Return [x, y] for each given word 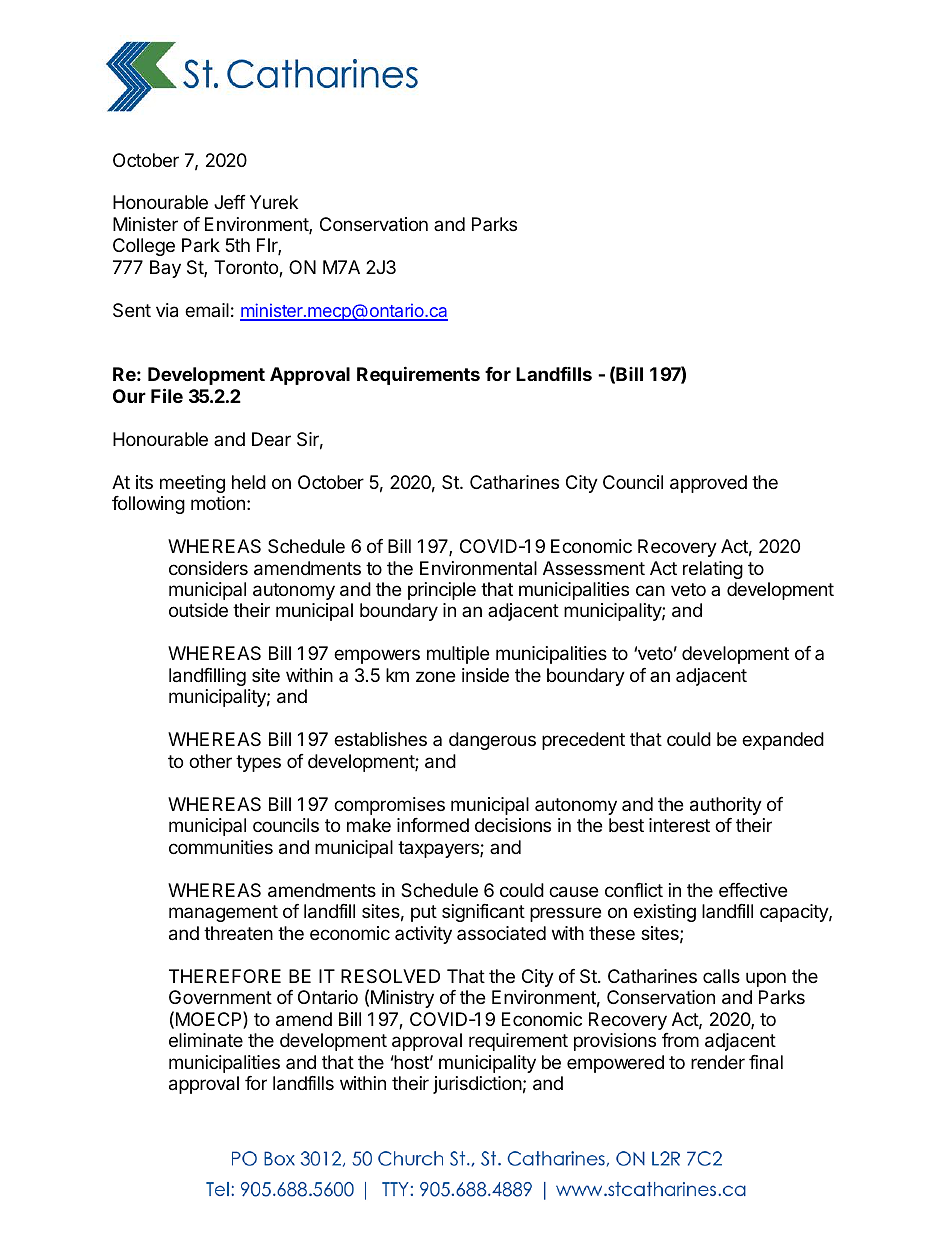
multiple [458, 655]
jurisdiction [477, 1085]
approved [708, 484]
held [249, 482]
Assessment [594, 568]
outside [198, 610]
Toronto [247, 268]
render [718, 1062]
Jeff [230, 202]
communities [221, 847]
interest [679, 825]
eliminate [206, 1040]
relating [713, 570]
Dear [271, 439]
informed [433, 825]
